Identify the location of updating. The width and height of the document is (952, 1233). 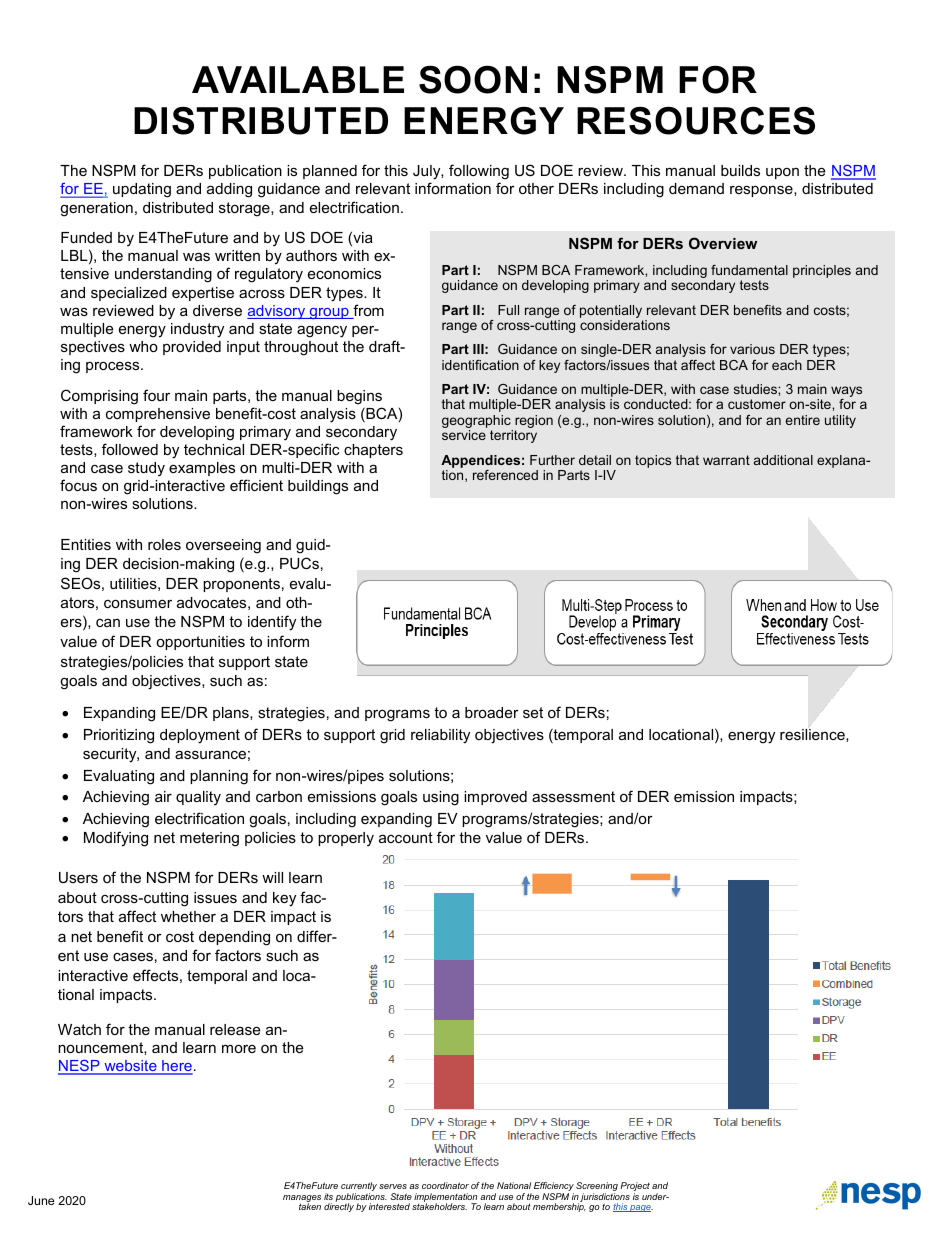
(142, 190).
